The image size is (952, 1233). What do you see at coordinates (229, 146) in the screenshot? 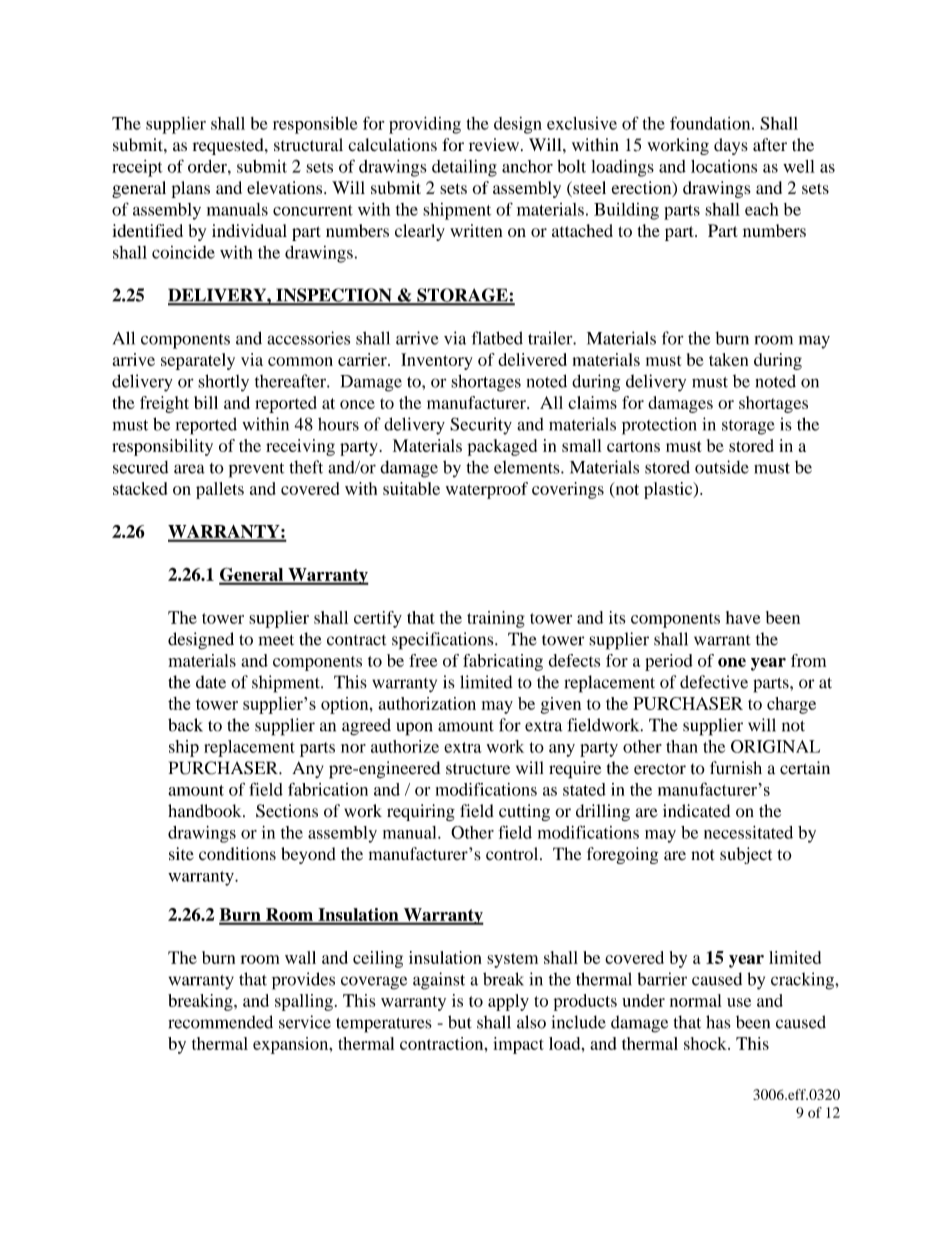
I see `requested` at bounding box center [229, 146].
